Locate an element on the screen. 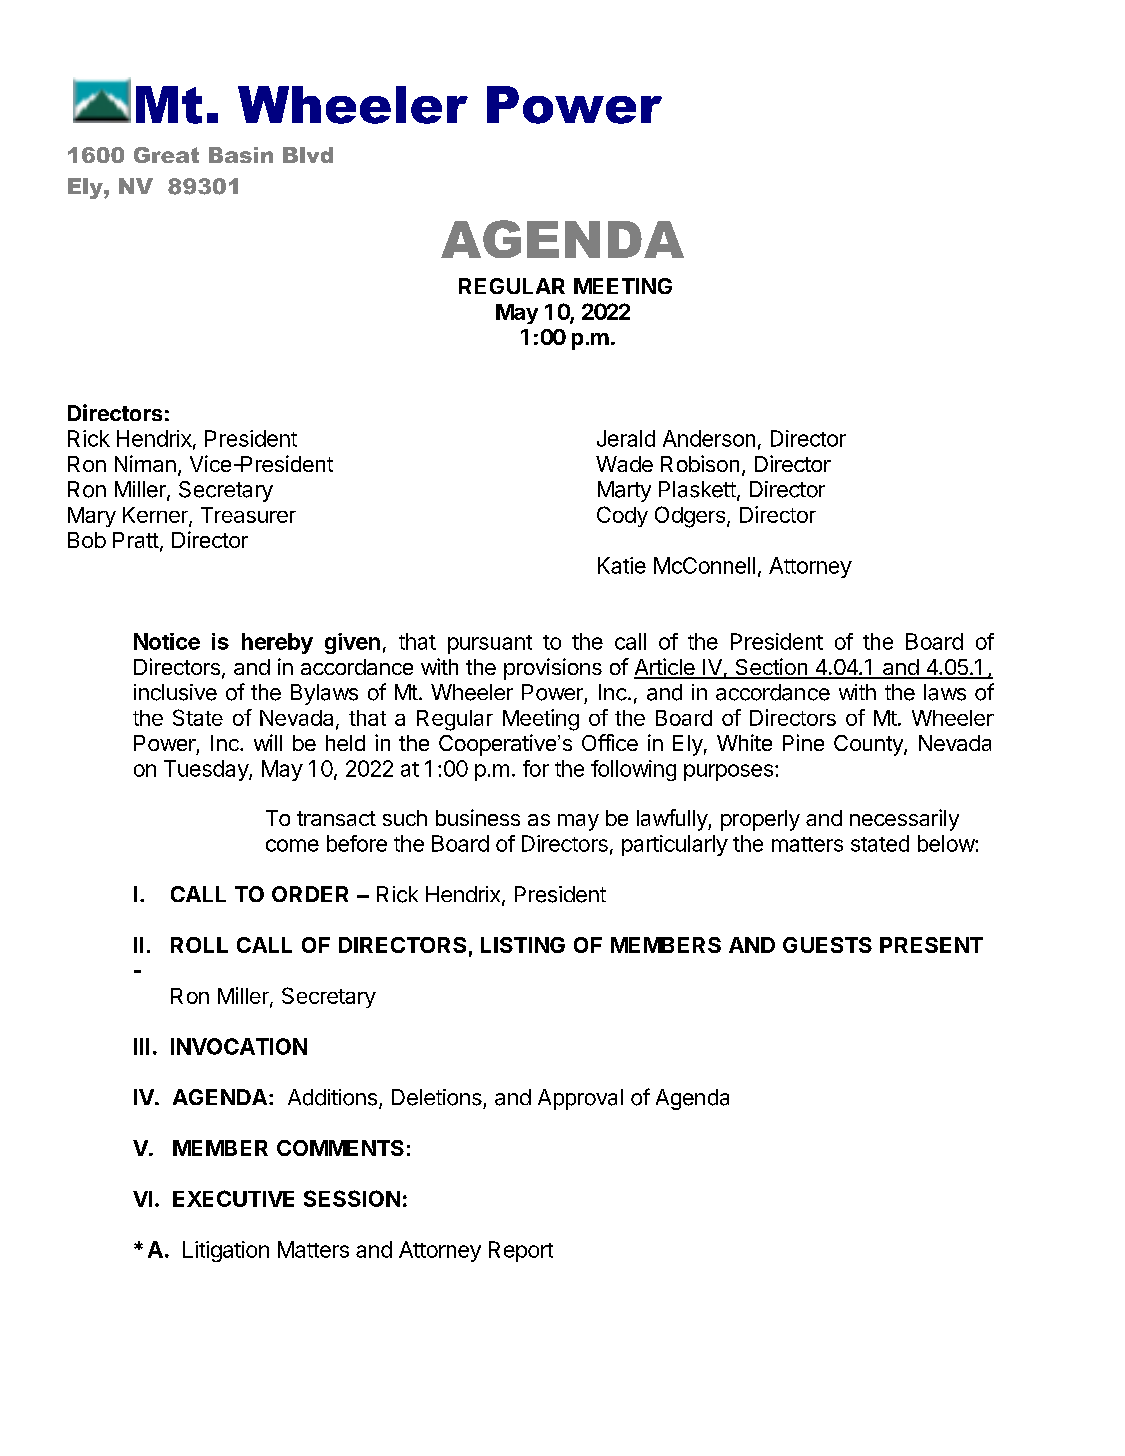  Approval is located at coordinates (580, 1099).
